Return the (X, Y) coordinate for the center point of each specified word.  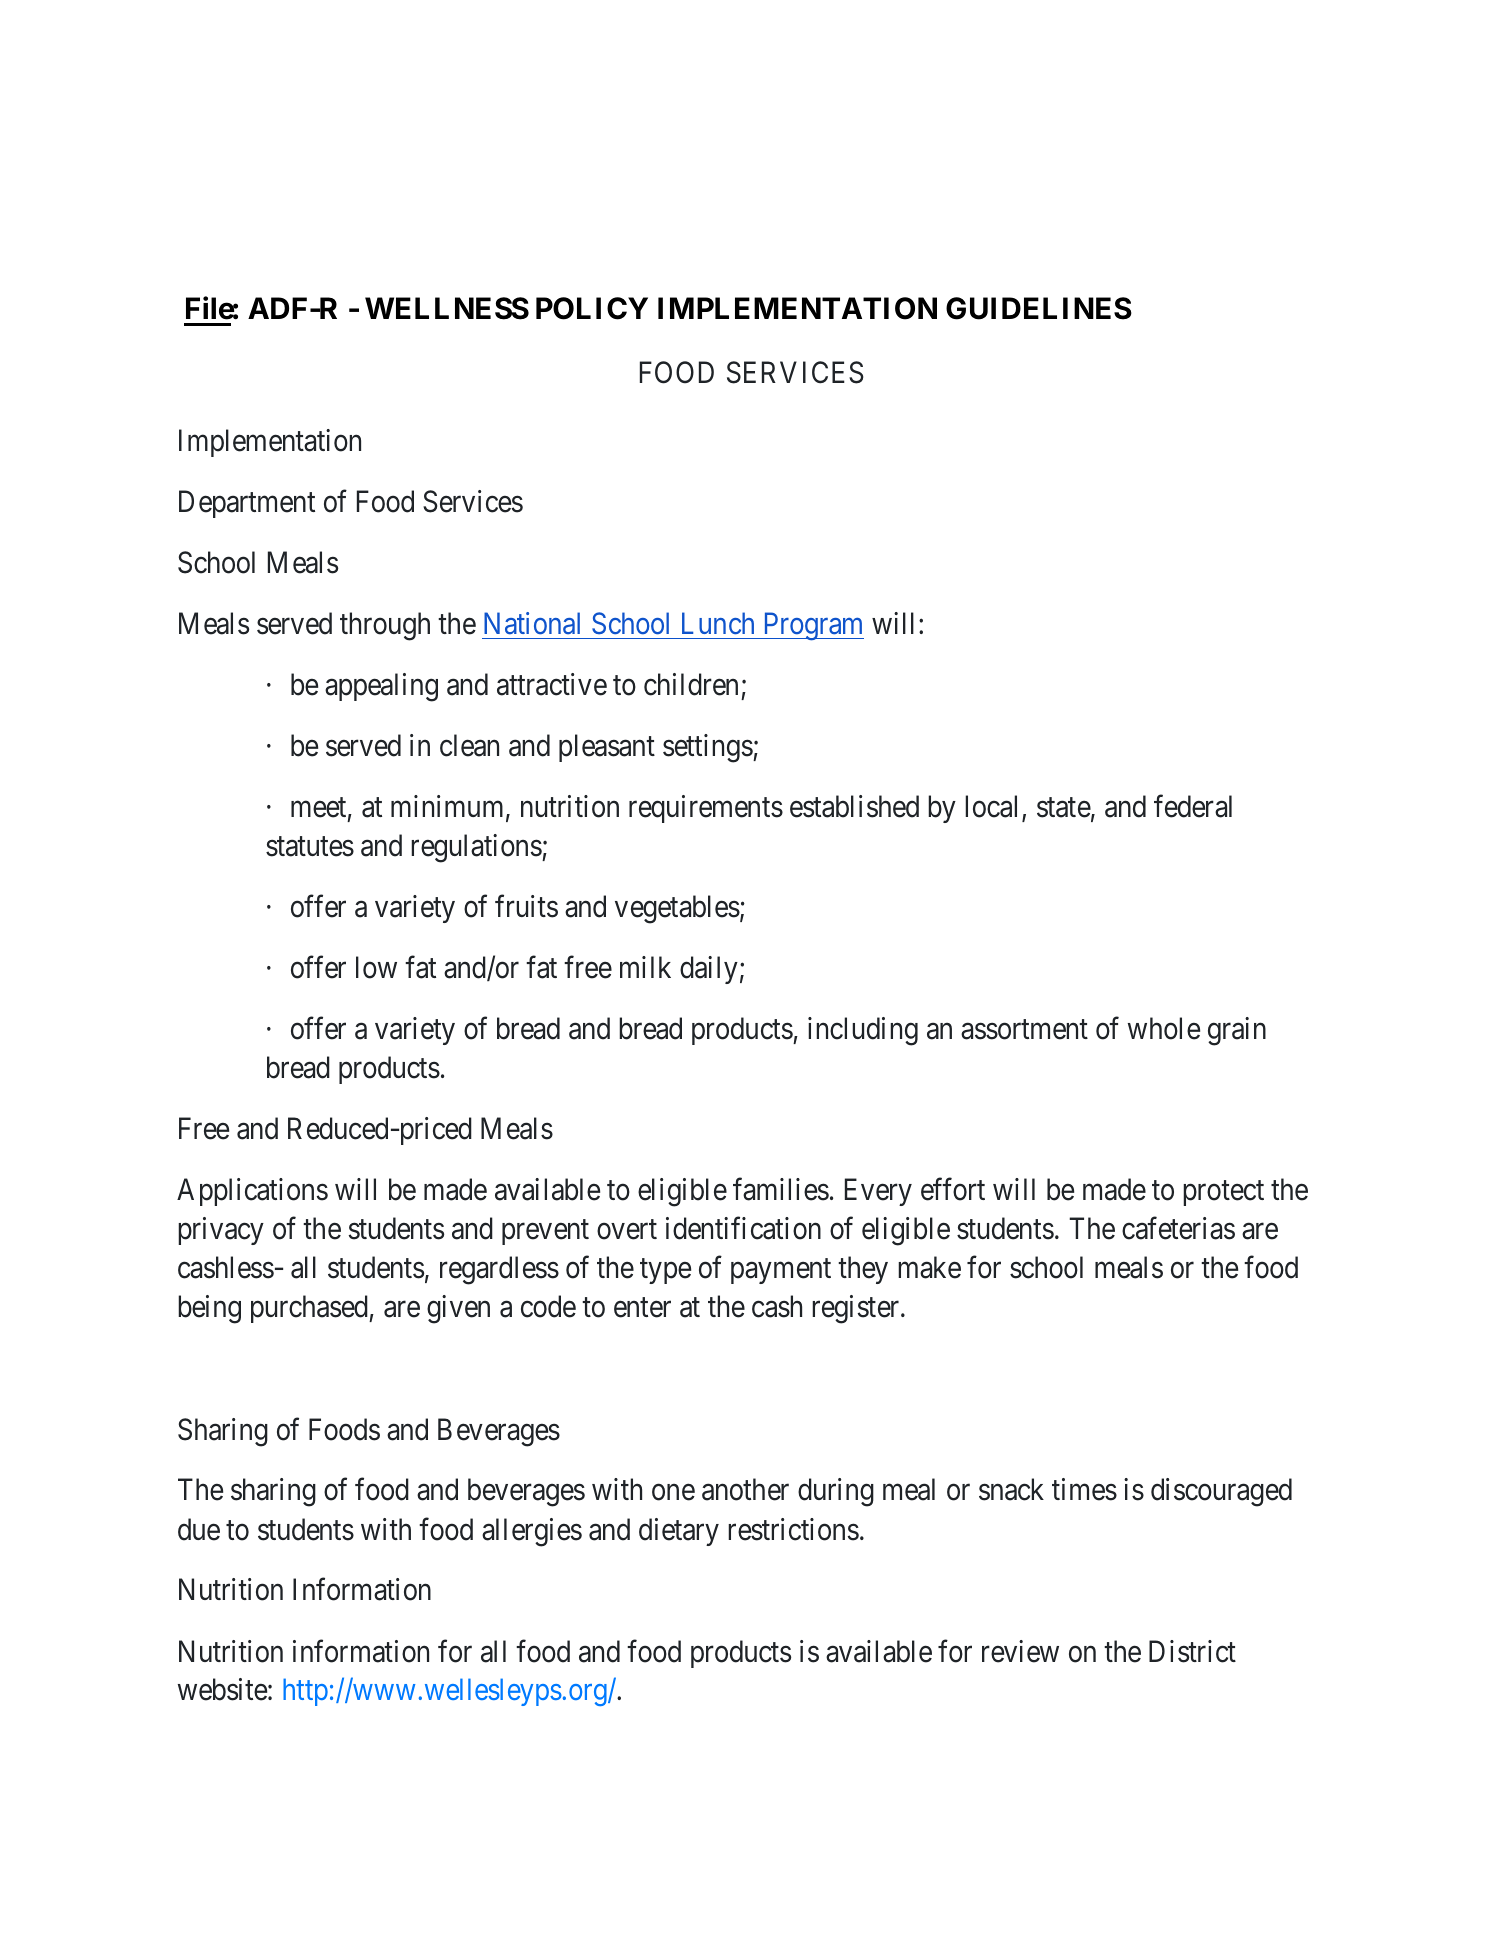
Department (247, 504)
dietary (679, 1532)
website (222, 1689)
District (1192, 1651)
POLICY (592, 308)
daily (709, 970)
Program (812, 627)
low (376, 967)
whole (1164, 1028)
